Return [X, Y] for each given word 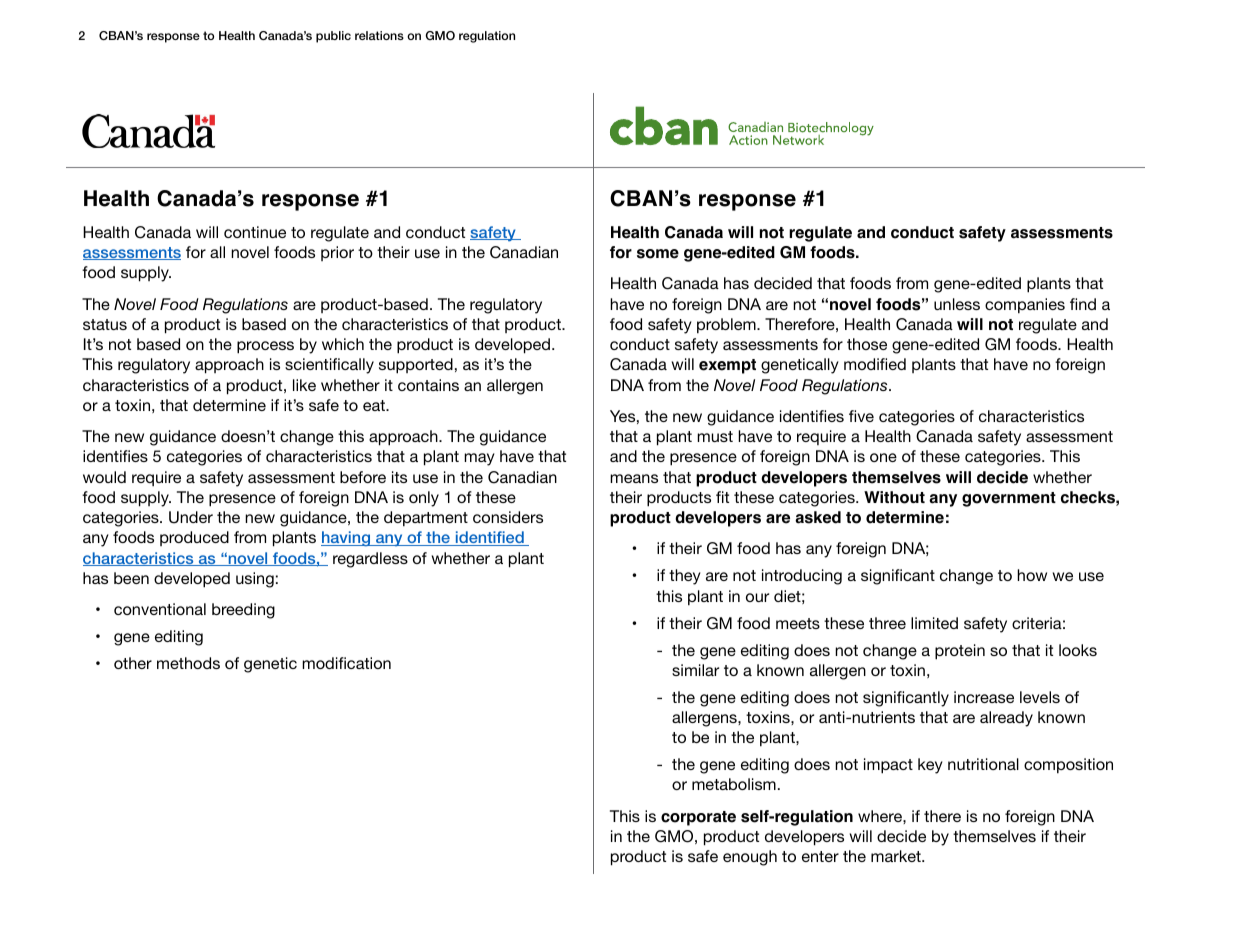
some [658, 254]
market [897, 856]
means [634, 478]
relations [379, 35]
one [883, 457]
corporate [698, 818]
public [333, 37]
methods [188, 663]
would [104, 477]
